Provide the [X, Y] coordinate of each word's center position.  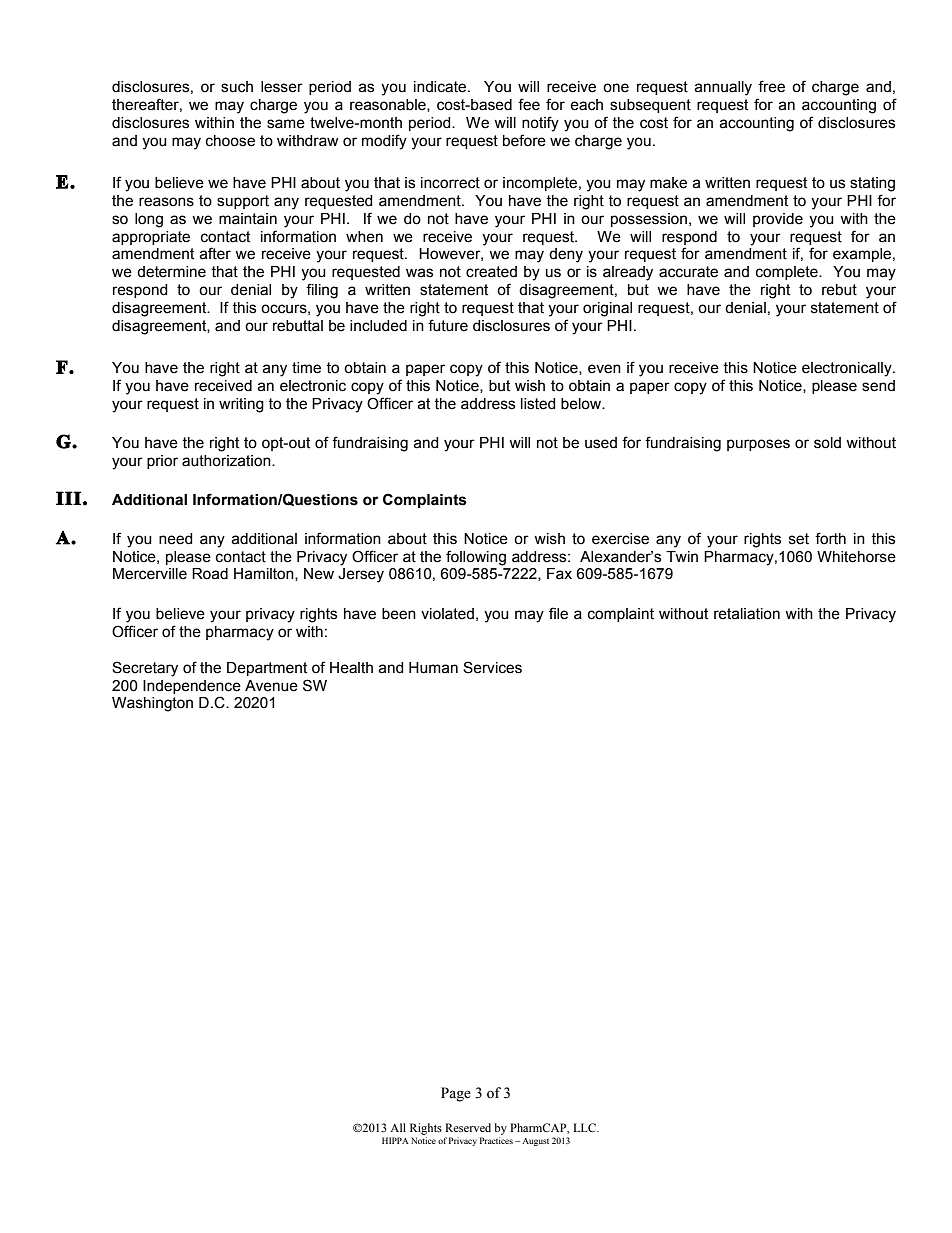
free [771, 86]
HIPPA [395, 1140]
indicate [441, 87]
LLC [585, 1127]
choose [230, 141]
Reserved [468, 1127]
